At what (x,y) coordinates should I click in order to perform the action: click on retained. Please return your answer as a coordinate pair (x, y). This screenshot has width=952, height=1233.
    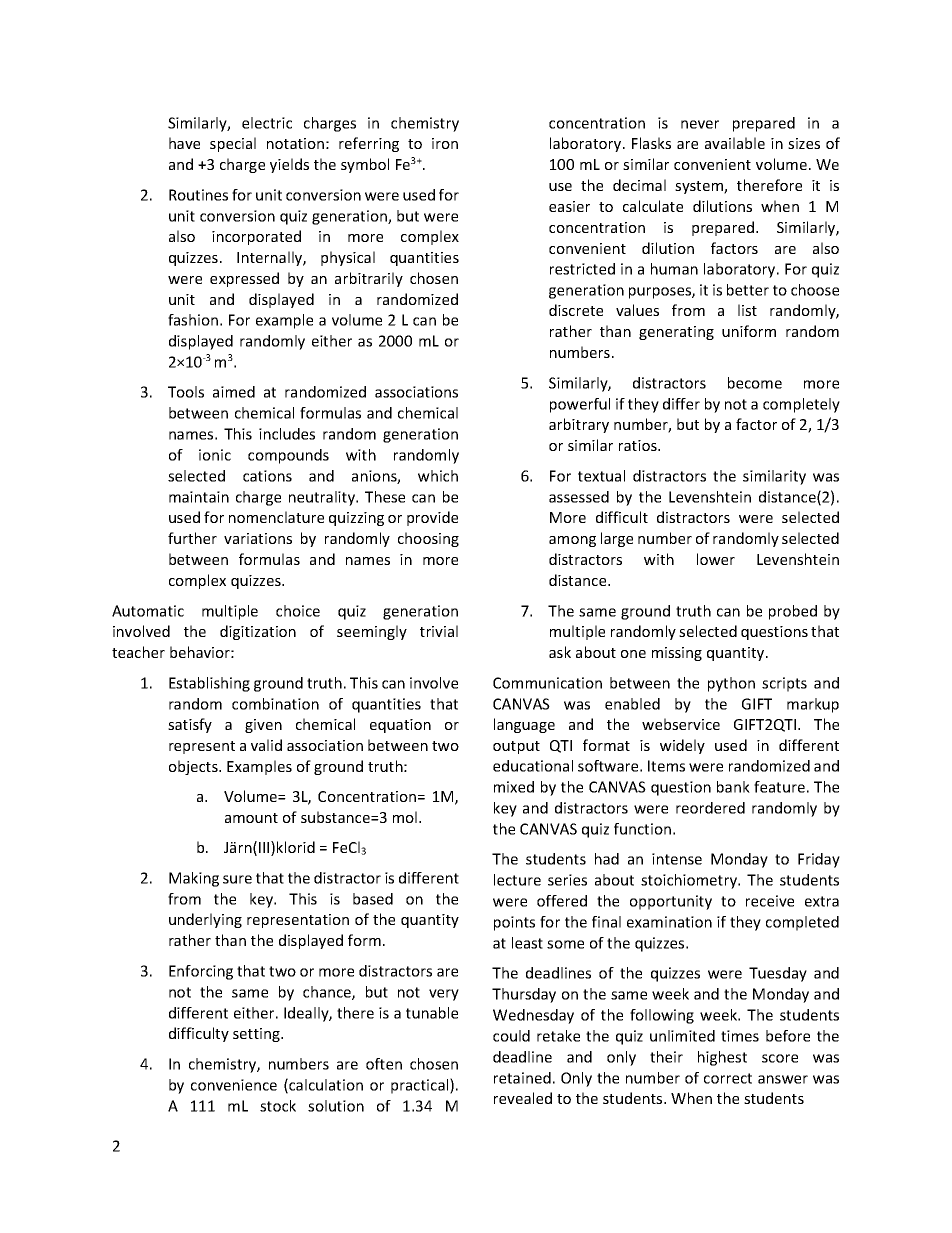
    Looking at the image, I should click on (522, 1078).
